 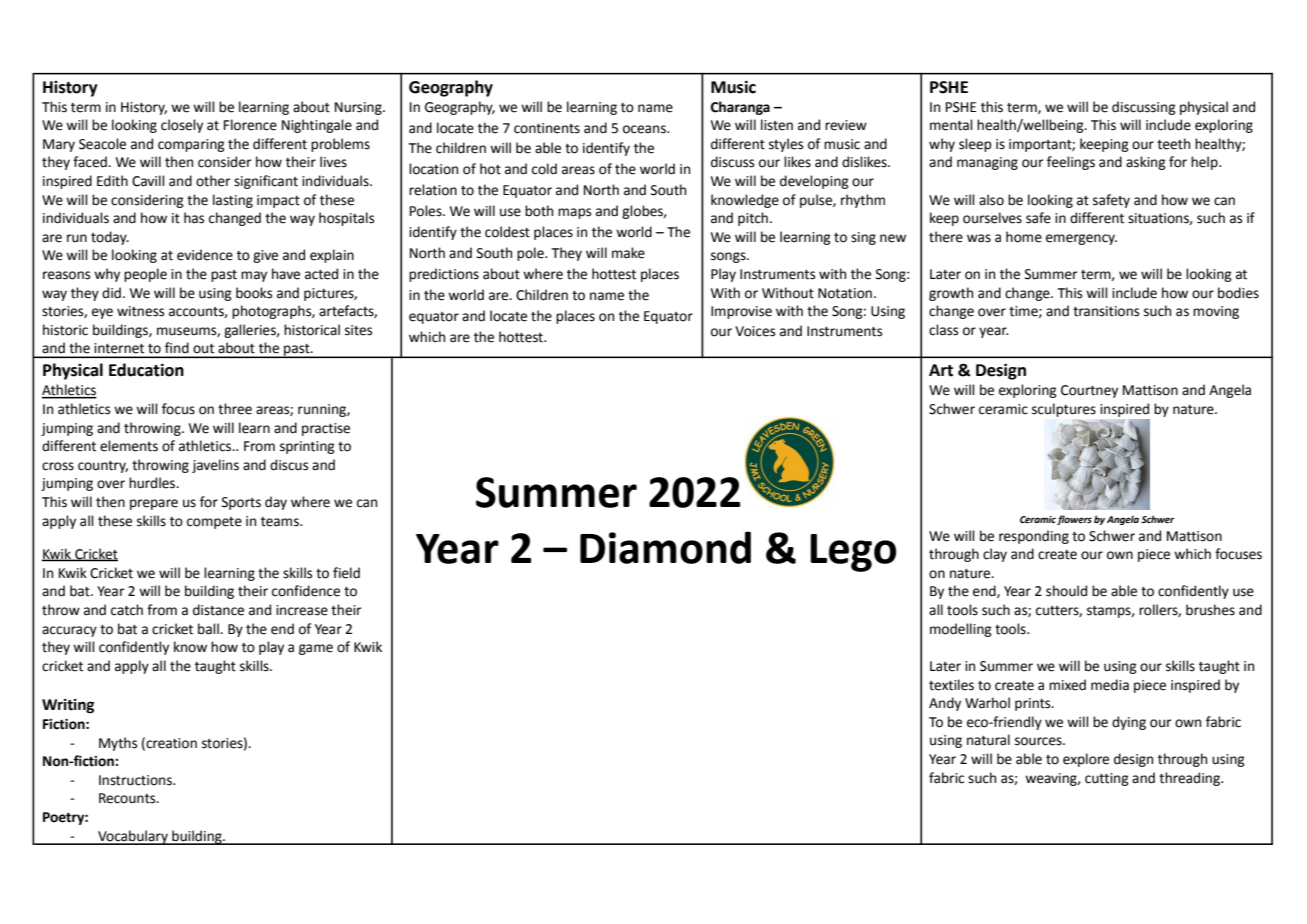 I want to click on transitions, so click(x=1106, y=311).
